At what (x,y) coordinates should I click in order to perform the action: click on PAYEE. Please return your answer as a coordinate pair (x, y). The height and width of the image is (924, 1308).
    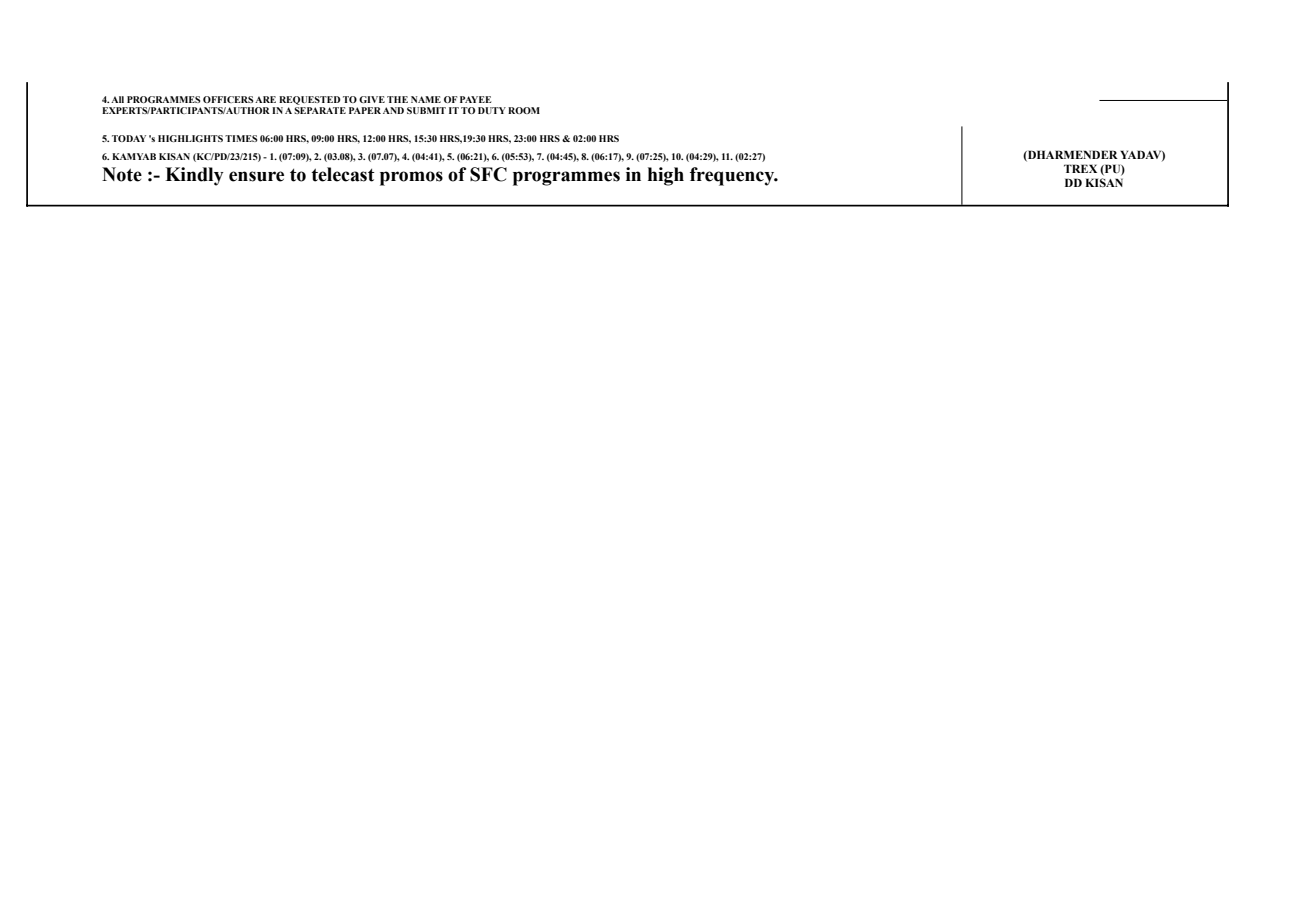
    Looking at the image, I should click on (475, 99).
